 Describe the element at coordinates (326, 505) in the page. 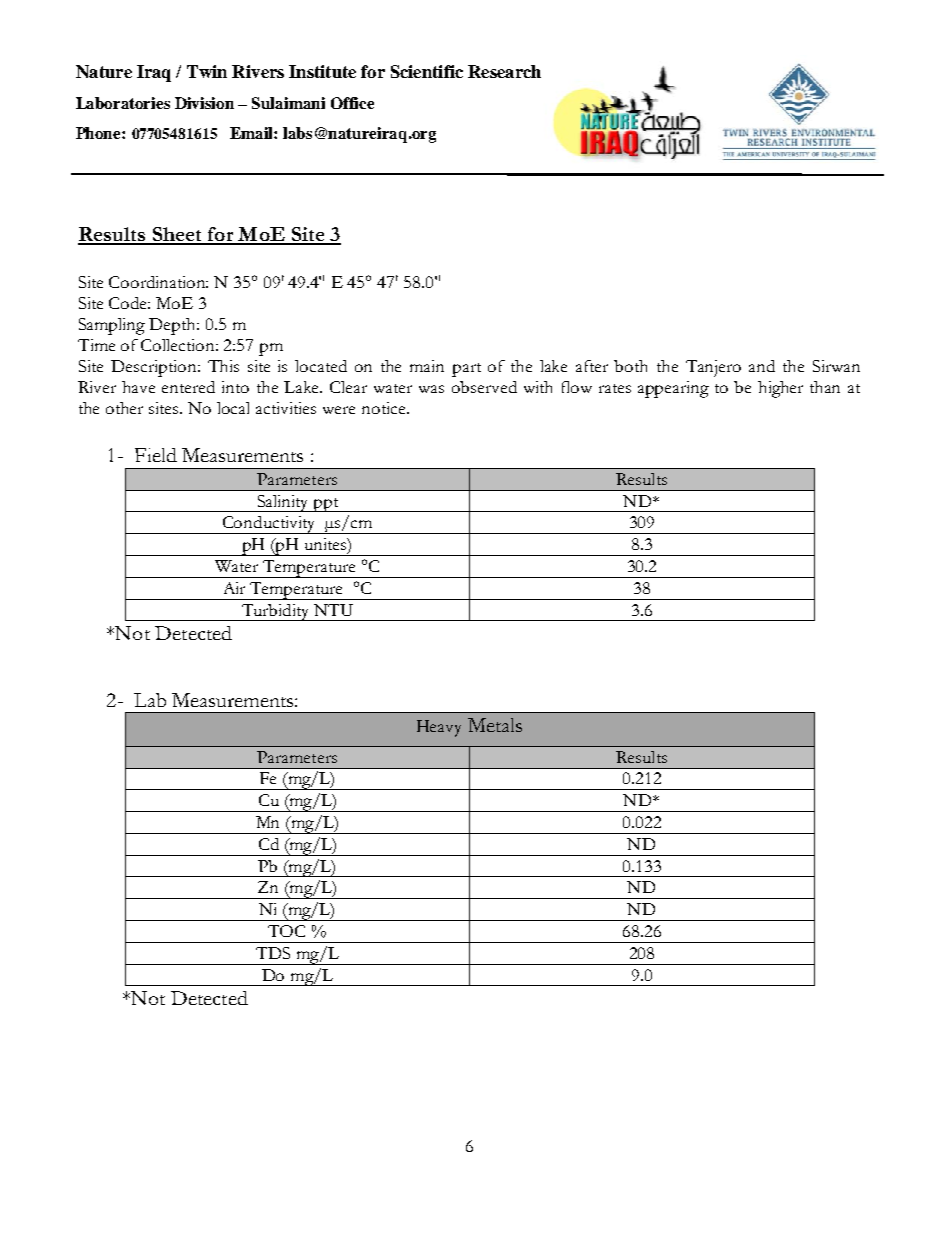

I see `ppt` at that location.
